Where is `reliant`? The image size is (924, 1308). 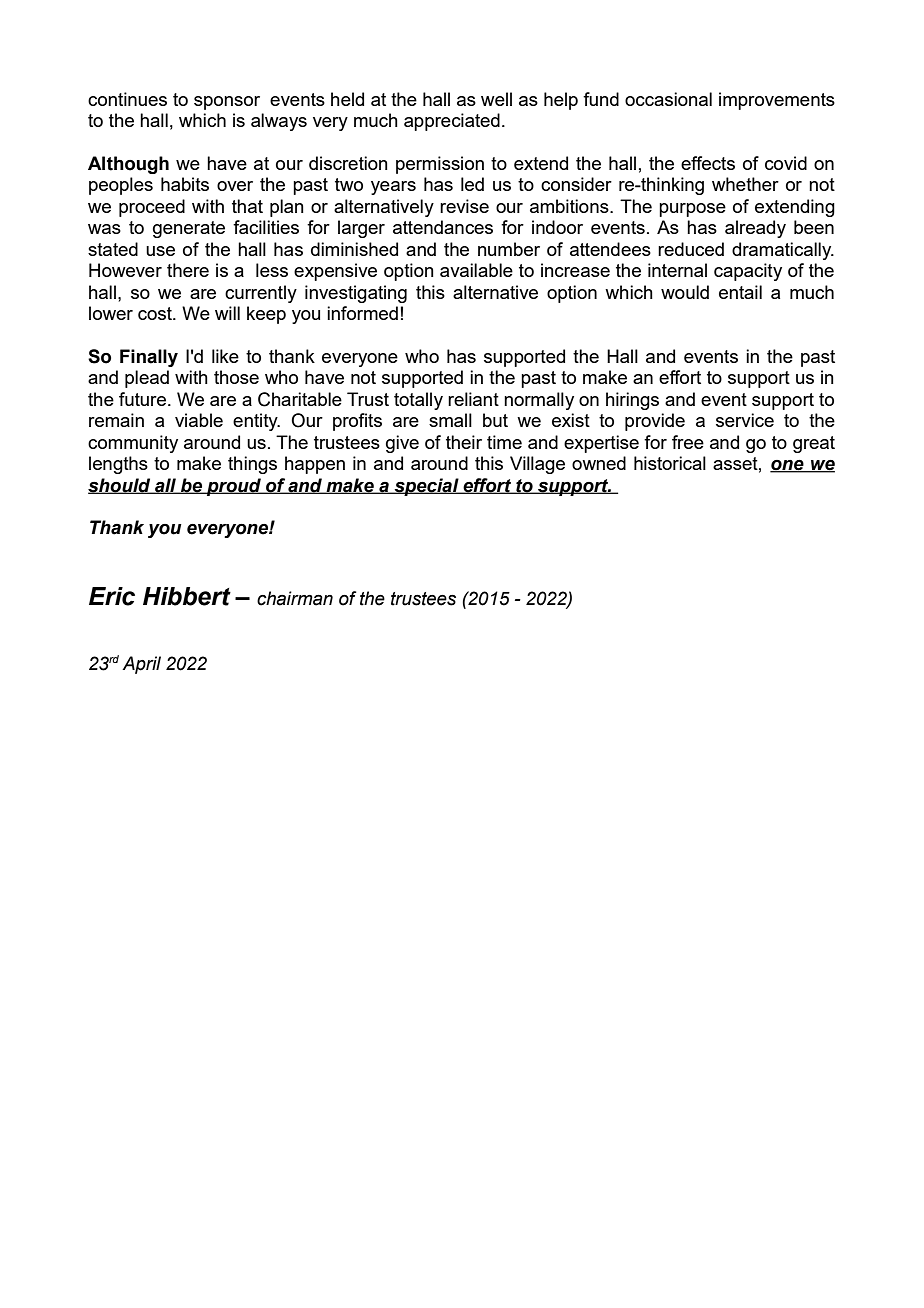 reliant is located at coordinates (473, 399).
